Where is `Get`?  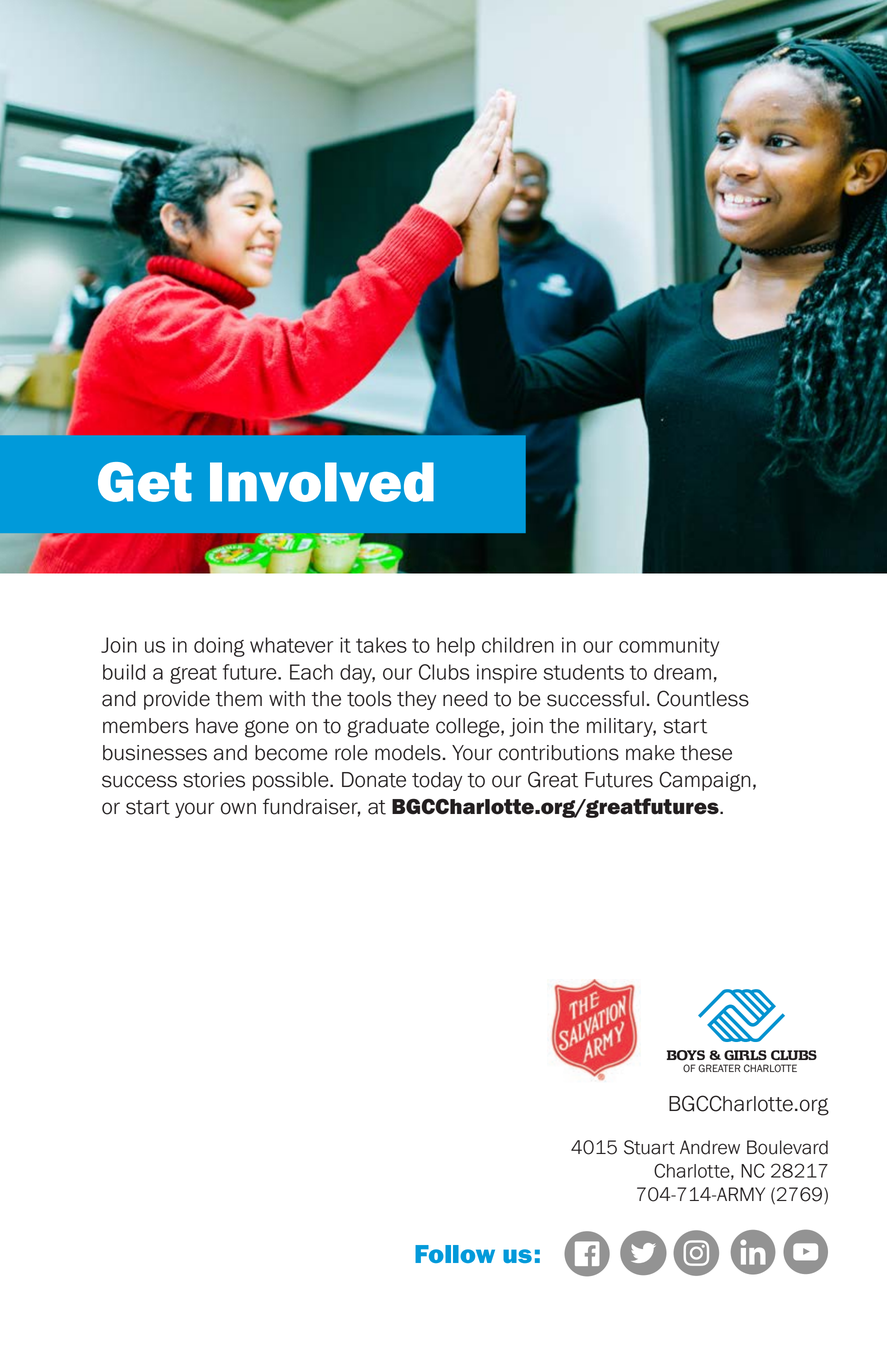
Get is located at coordinates (145, 482).
